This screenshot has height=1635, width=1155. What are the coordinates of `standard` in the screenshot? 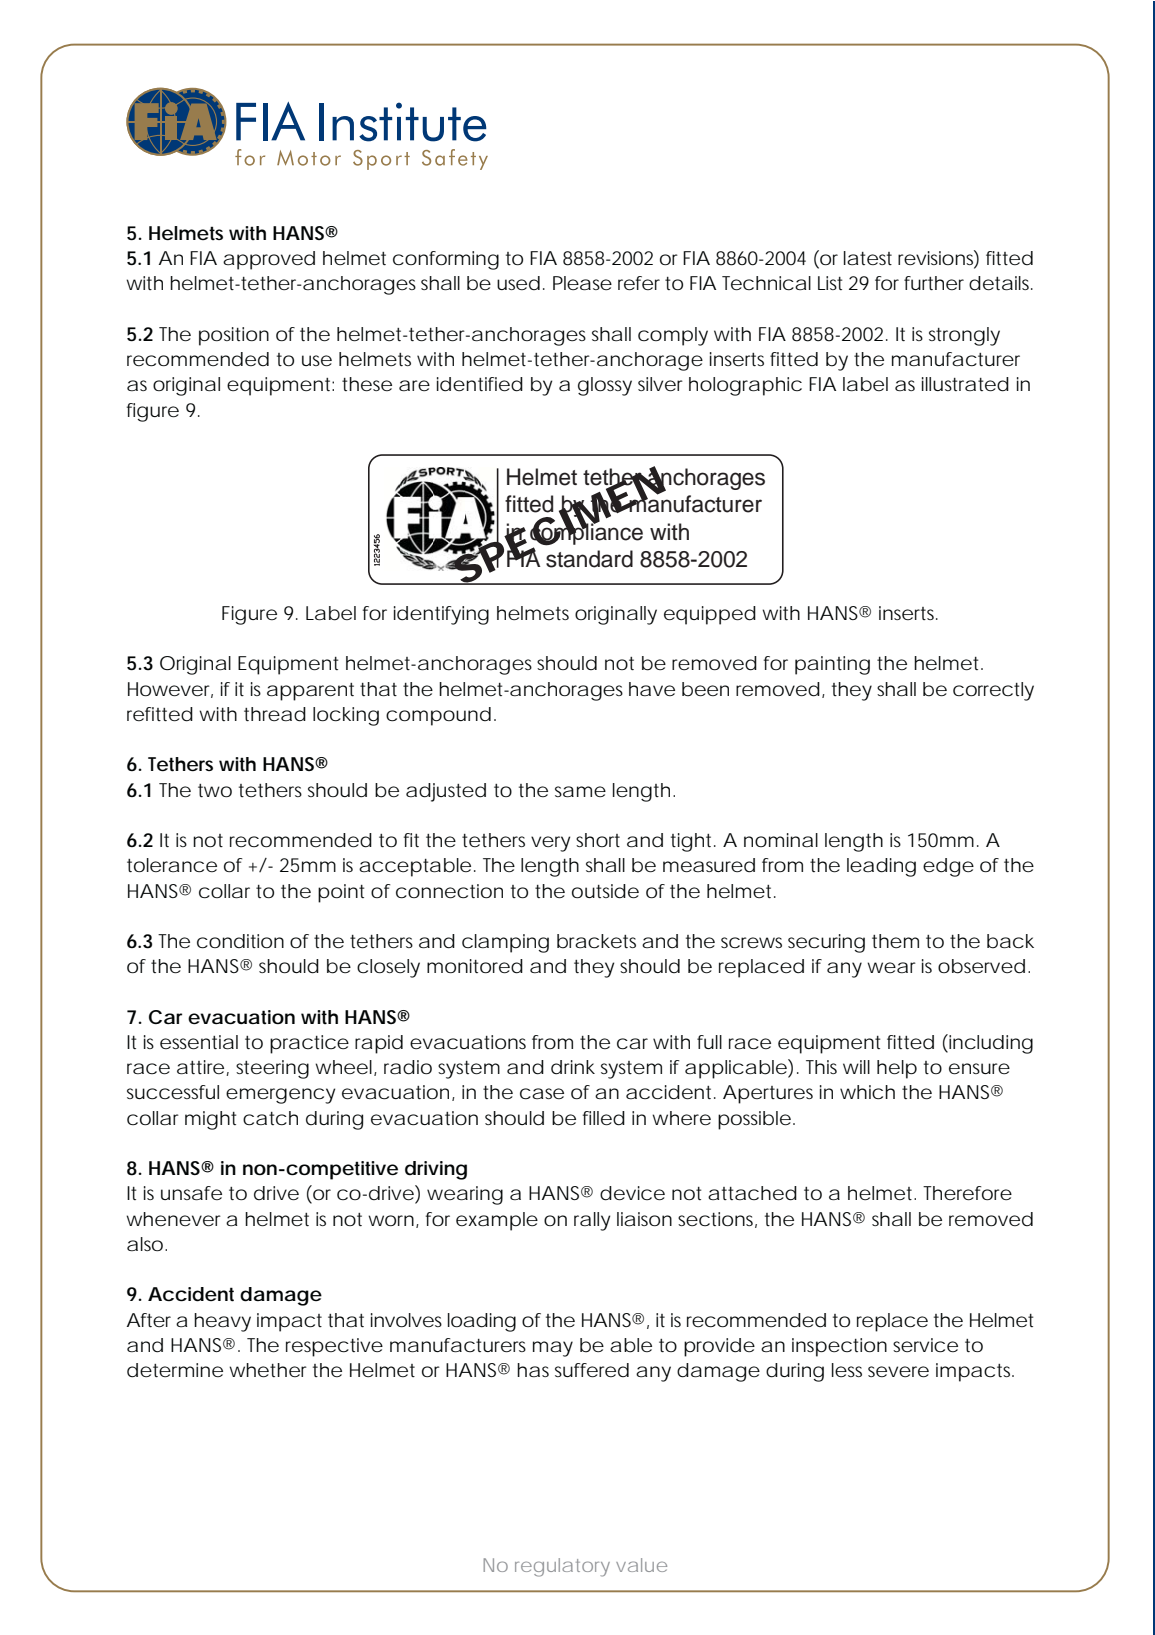 It's located at (589, 559).
